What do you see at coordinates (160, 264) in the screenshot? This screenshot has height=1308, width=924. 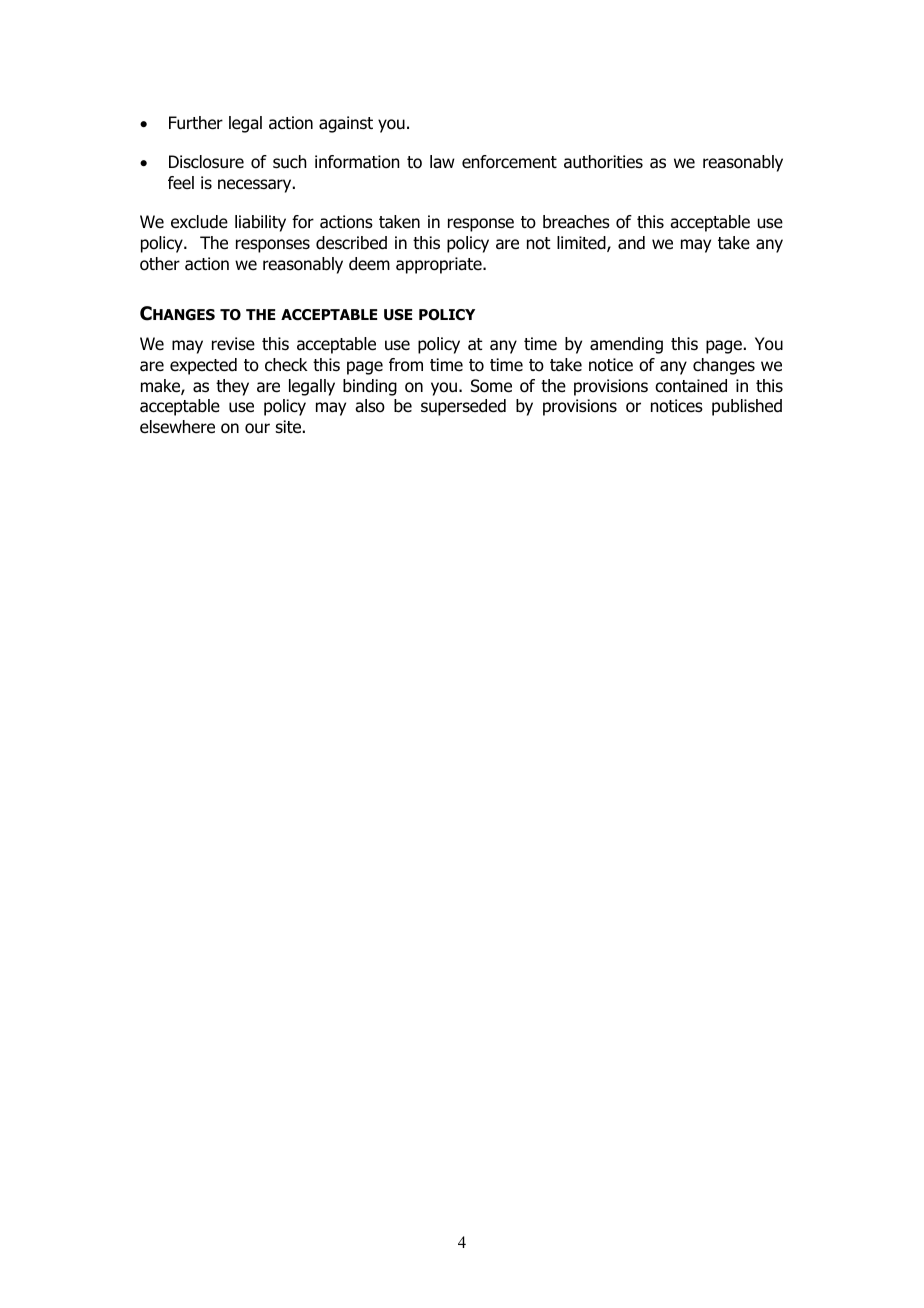 I see `other` at bounding box center [160, 264].
